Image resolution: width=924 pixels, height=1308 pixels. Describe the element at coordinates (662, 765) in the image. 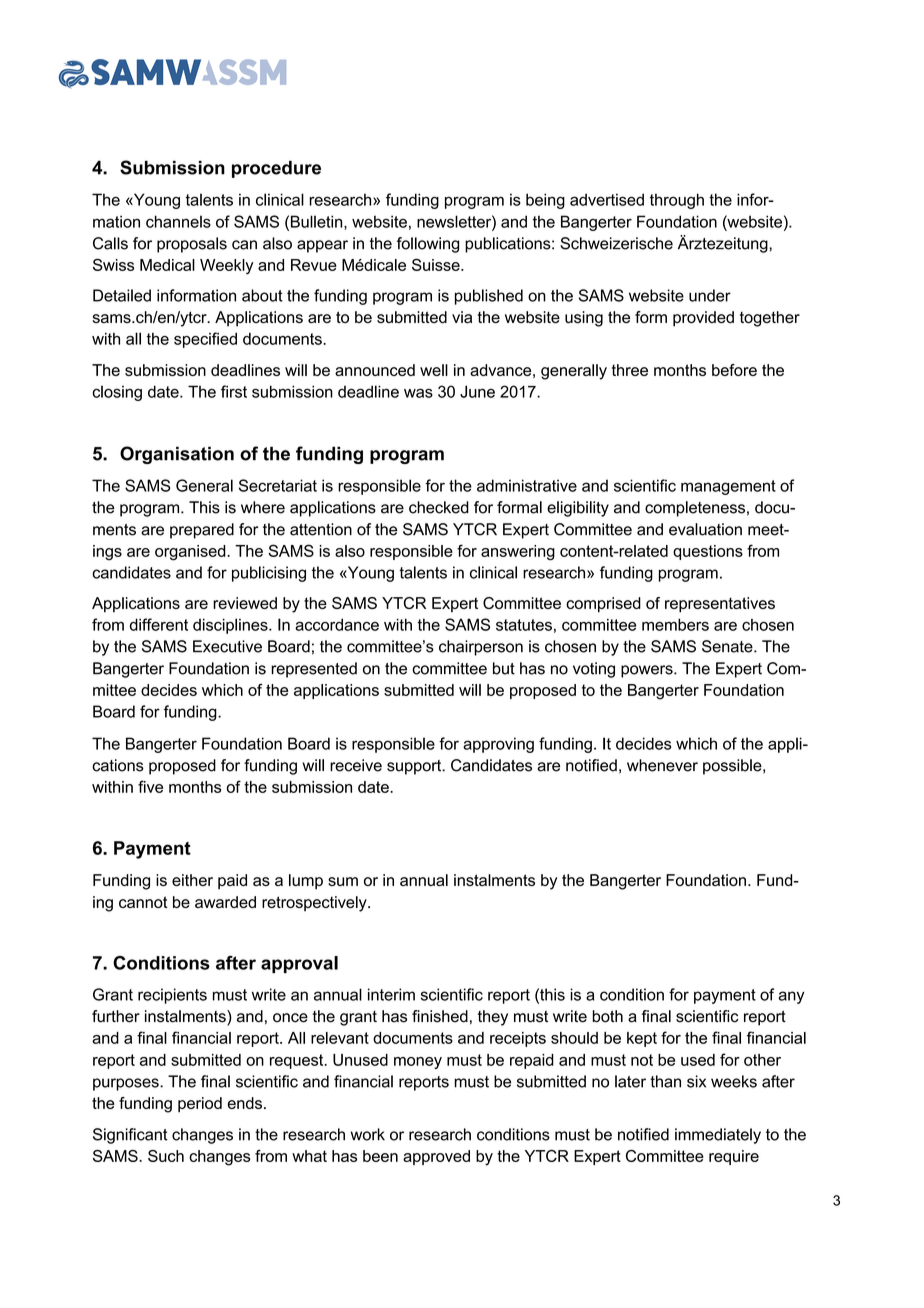

I see `whenever` at that location.
